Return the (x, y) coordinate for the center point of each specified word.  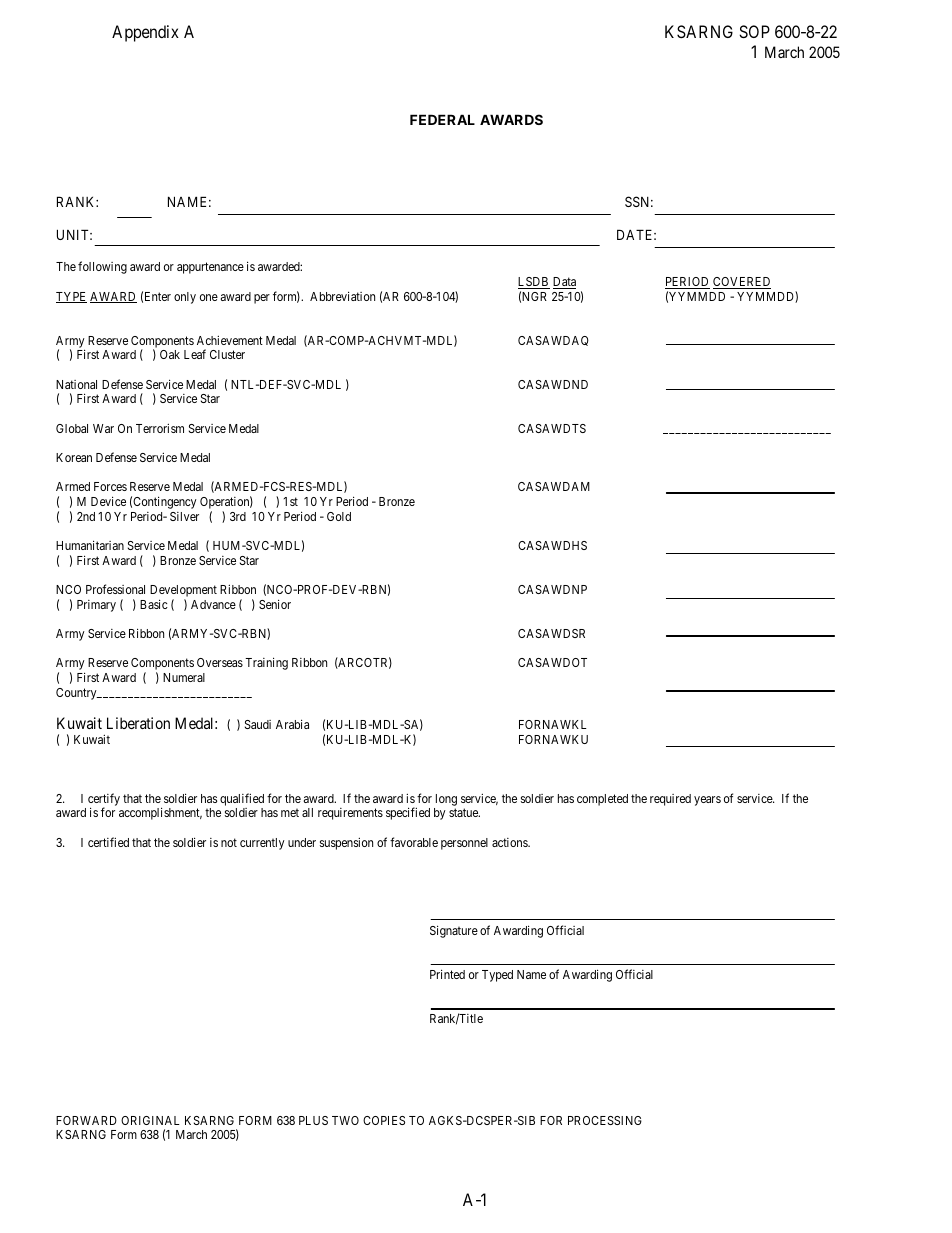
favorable (414, 842)
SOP (754, 31)
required (670, 800)
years (707, 801)
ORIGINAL (150, 1120)
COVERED (742, 283)
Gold (339, 516)
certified (108, 842)
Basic (154, 604)
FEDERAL (442, 119)
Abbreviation (342, 296)
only (185, 298)
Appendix (145, 33)
